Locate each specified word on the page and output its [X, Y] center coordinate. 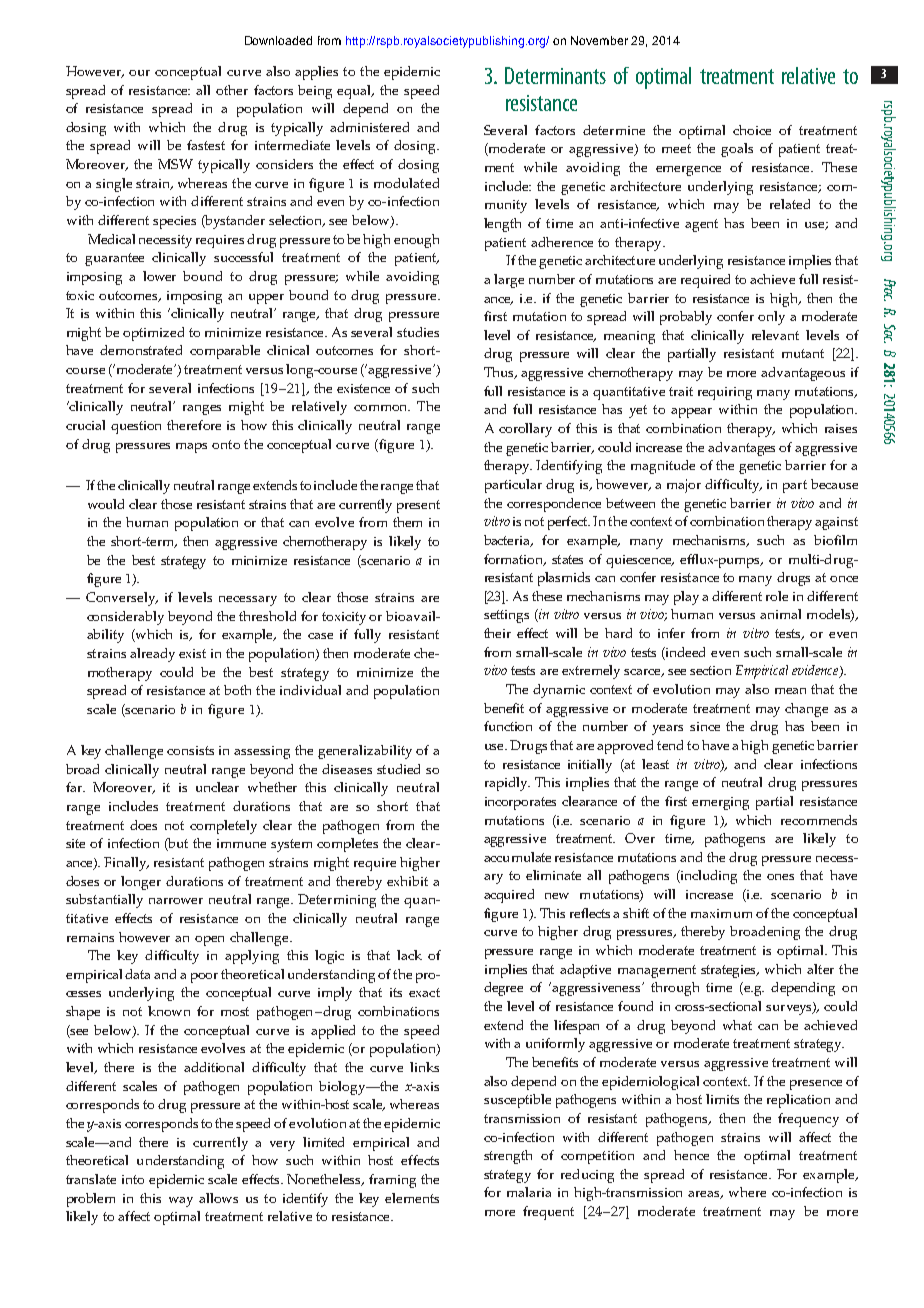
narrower [176, 901]
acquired [509, 896]
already [152, 655]
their [497, 633]
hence [691, 1155]
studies [418, 332]
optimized [153, 334]
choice [752, 130]
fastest [206, 145]
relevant [775, 335]
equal [355, 92]
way [181, 1202]
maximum [721, 913]
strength [508, 1157]
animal [780, 614]
